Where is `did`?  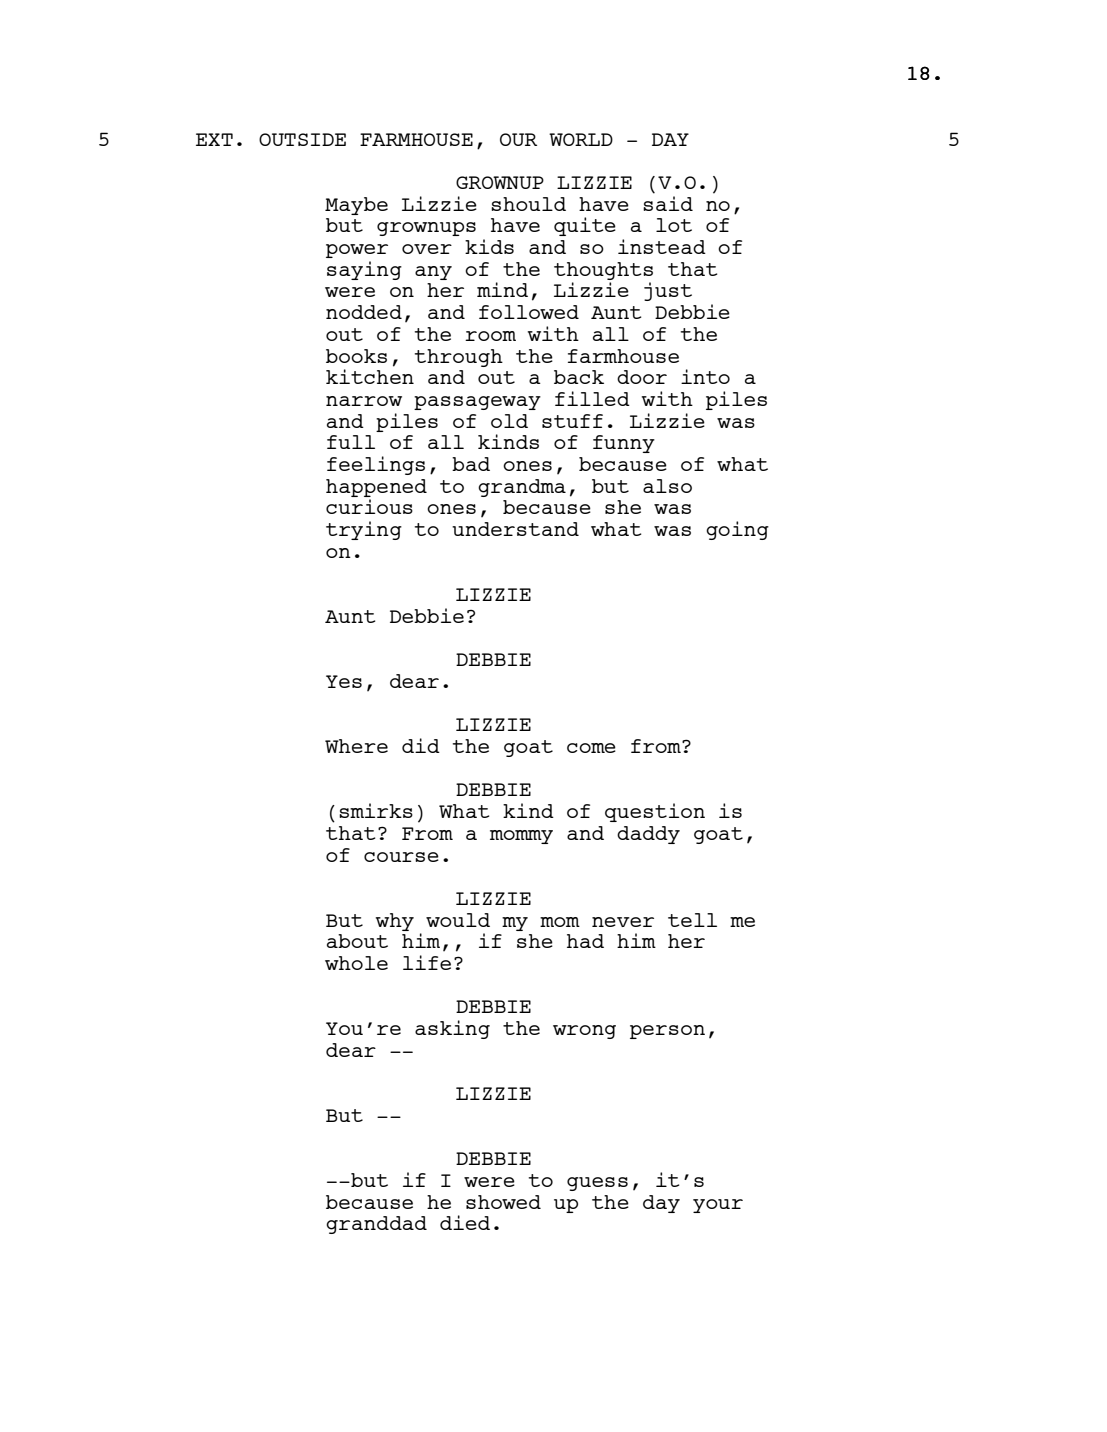 did is located at coordinates (421, 745).
